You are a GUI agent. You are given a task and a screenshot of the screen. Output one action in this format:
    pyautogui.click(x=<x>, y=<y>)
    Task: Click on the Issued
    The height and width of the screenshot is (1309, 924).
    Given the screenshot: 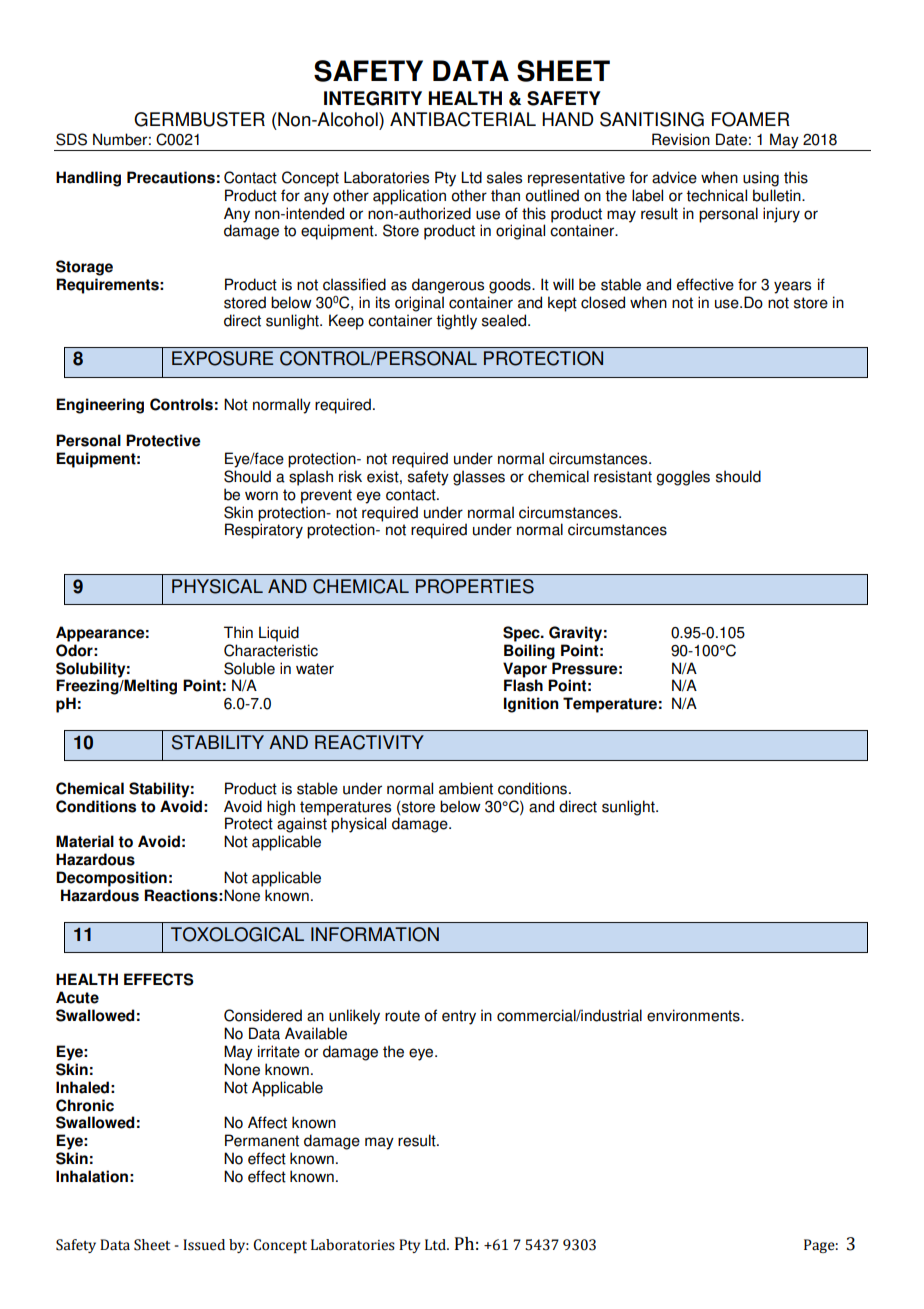 What is the action you would take?
    pyautogui.click(x=204, y=1245)
